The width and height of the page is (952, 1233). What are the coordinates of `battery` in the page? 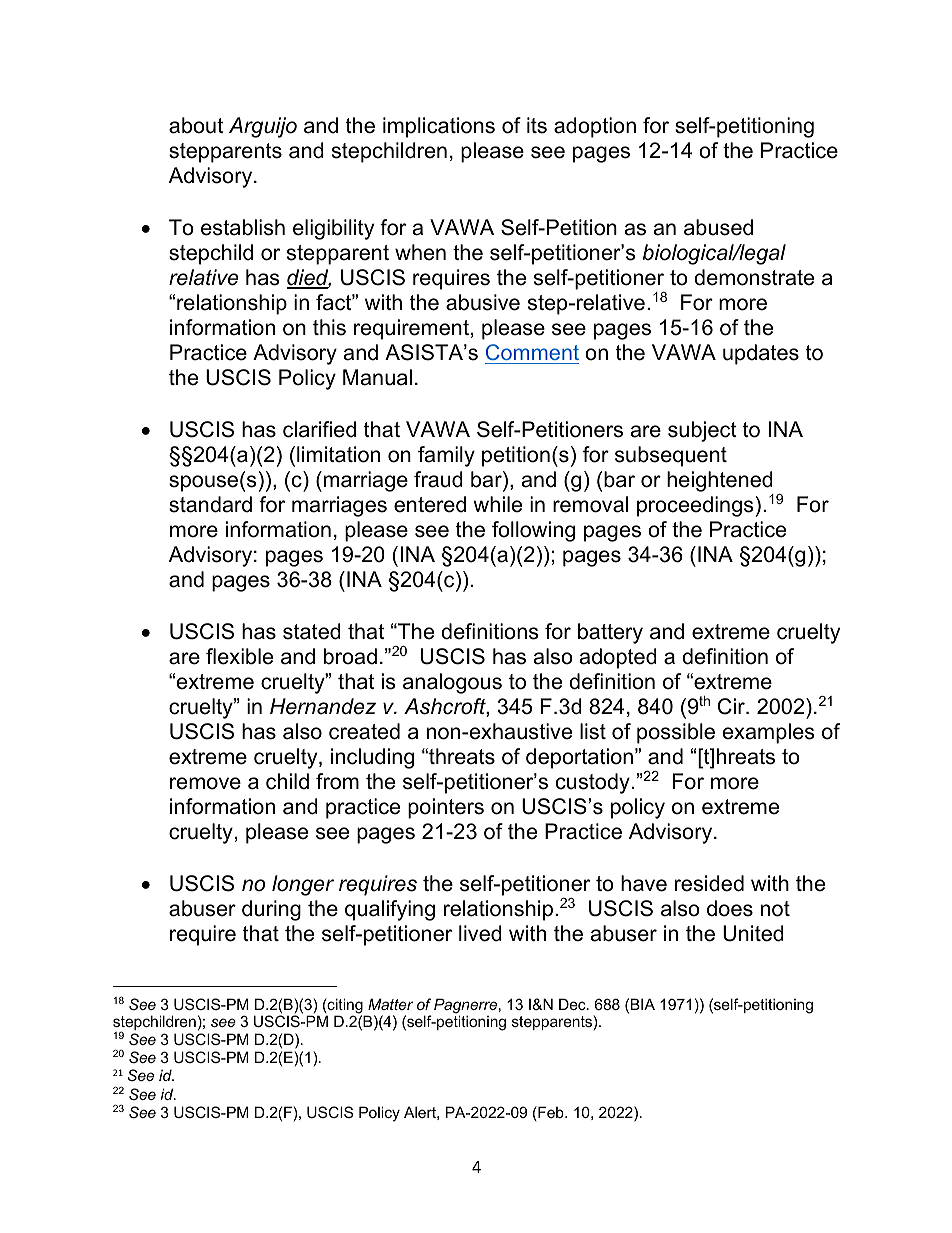 It's located at (610, 633).
